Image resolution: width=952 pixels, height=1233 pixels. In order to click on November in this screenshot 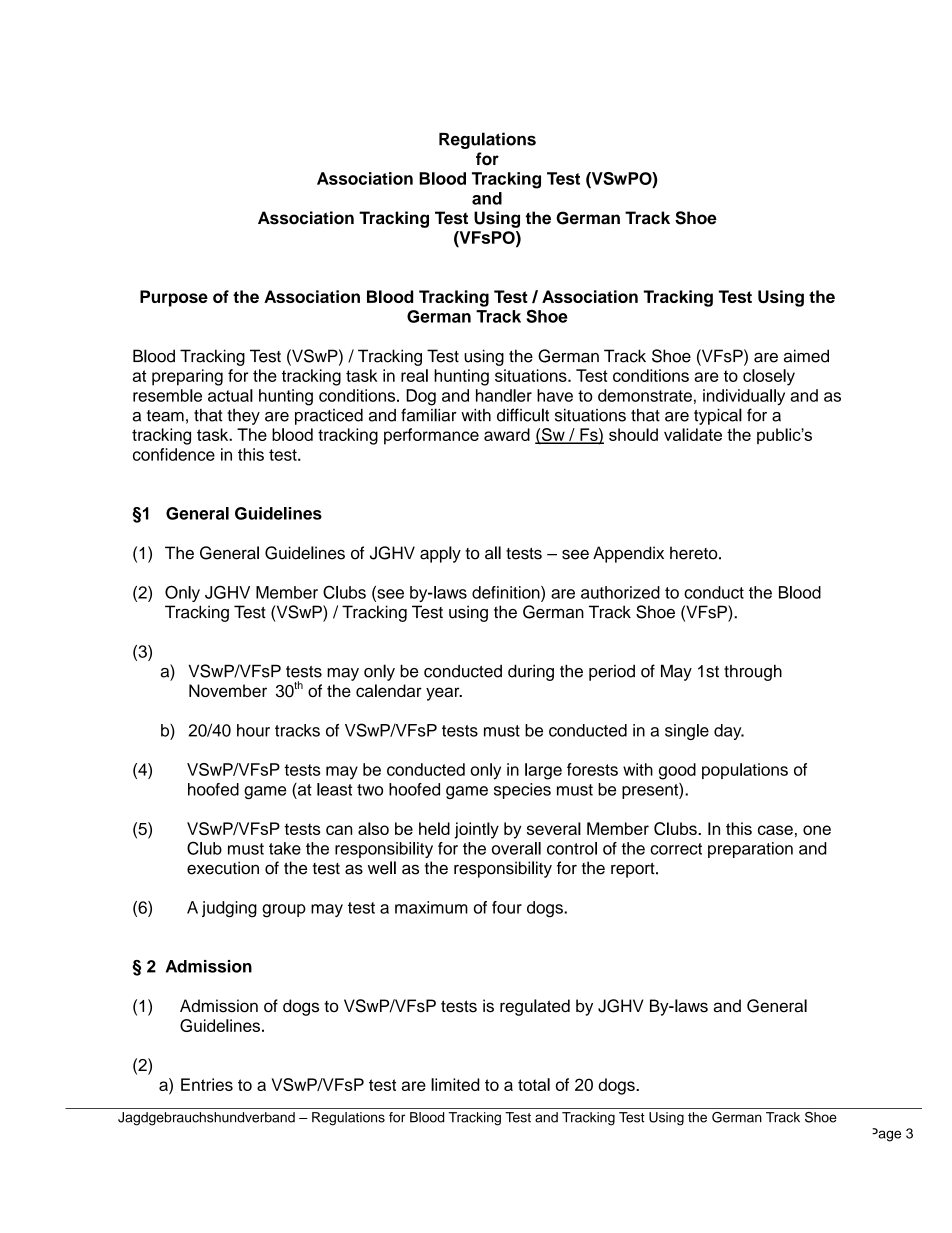, I will do `click(228, 690)`.
